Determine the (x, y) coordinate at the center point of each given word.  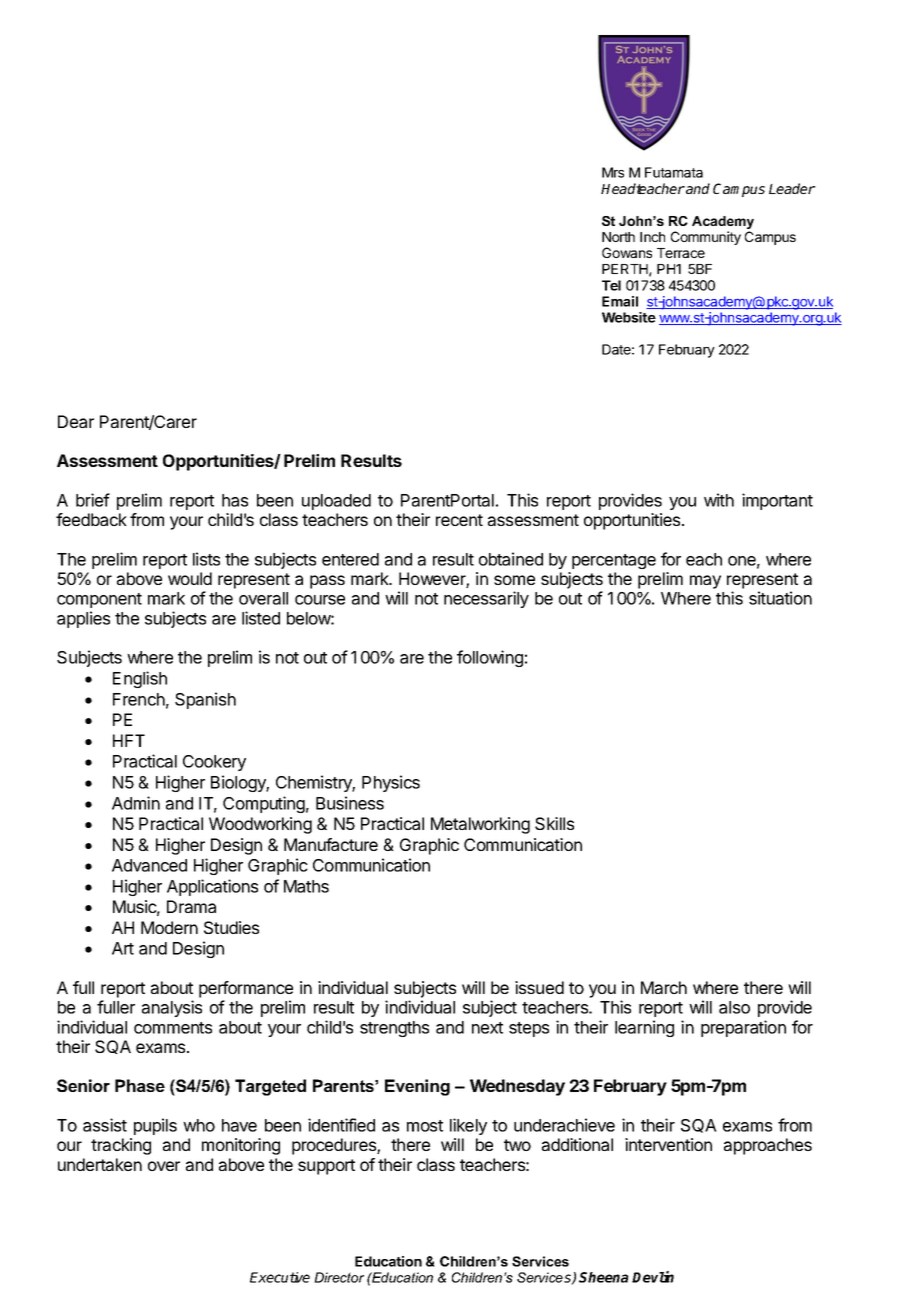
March (664, 987)
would (190, 578)
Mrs (613, 172)
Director (339, 1277)
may (705, 582)
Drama (191, 906)
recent (459, 520)
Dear (76, 421)
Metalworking (480, 825)
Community (706, 238)
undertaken (100, 1164)
